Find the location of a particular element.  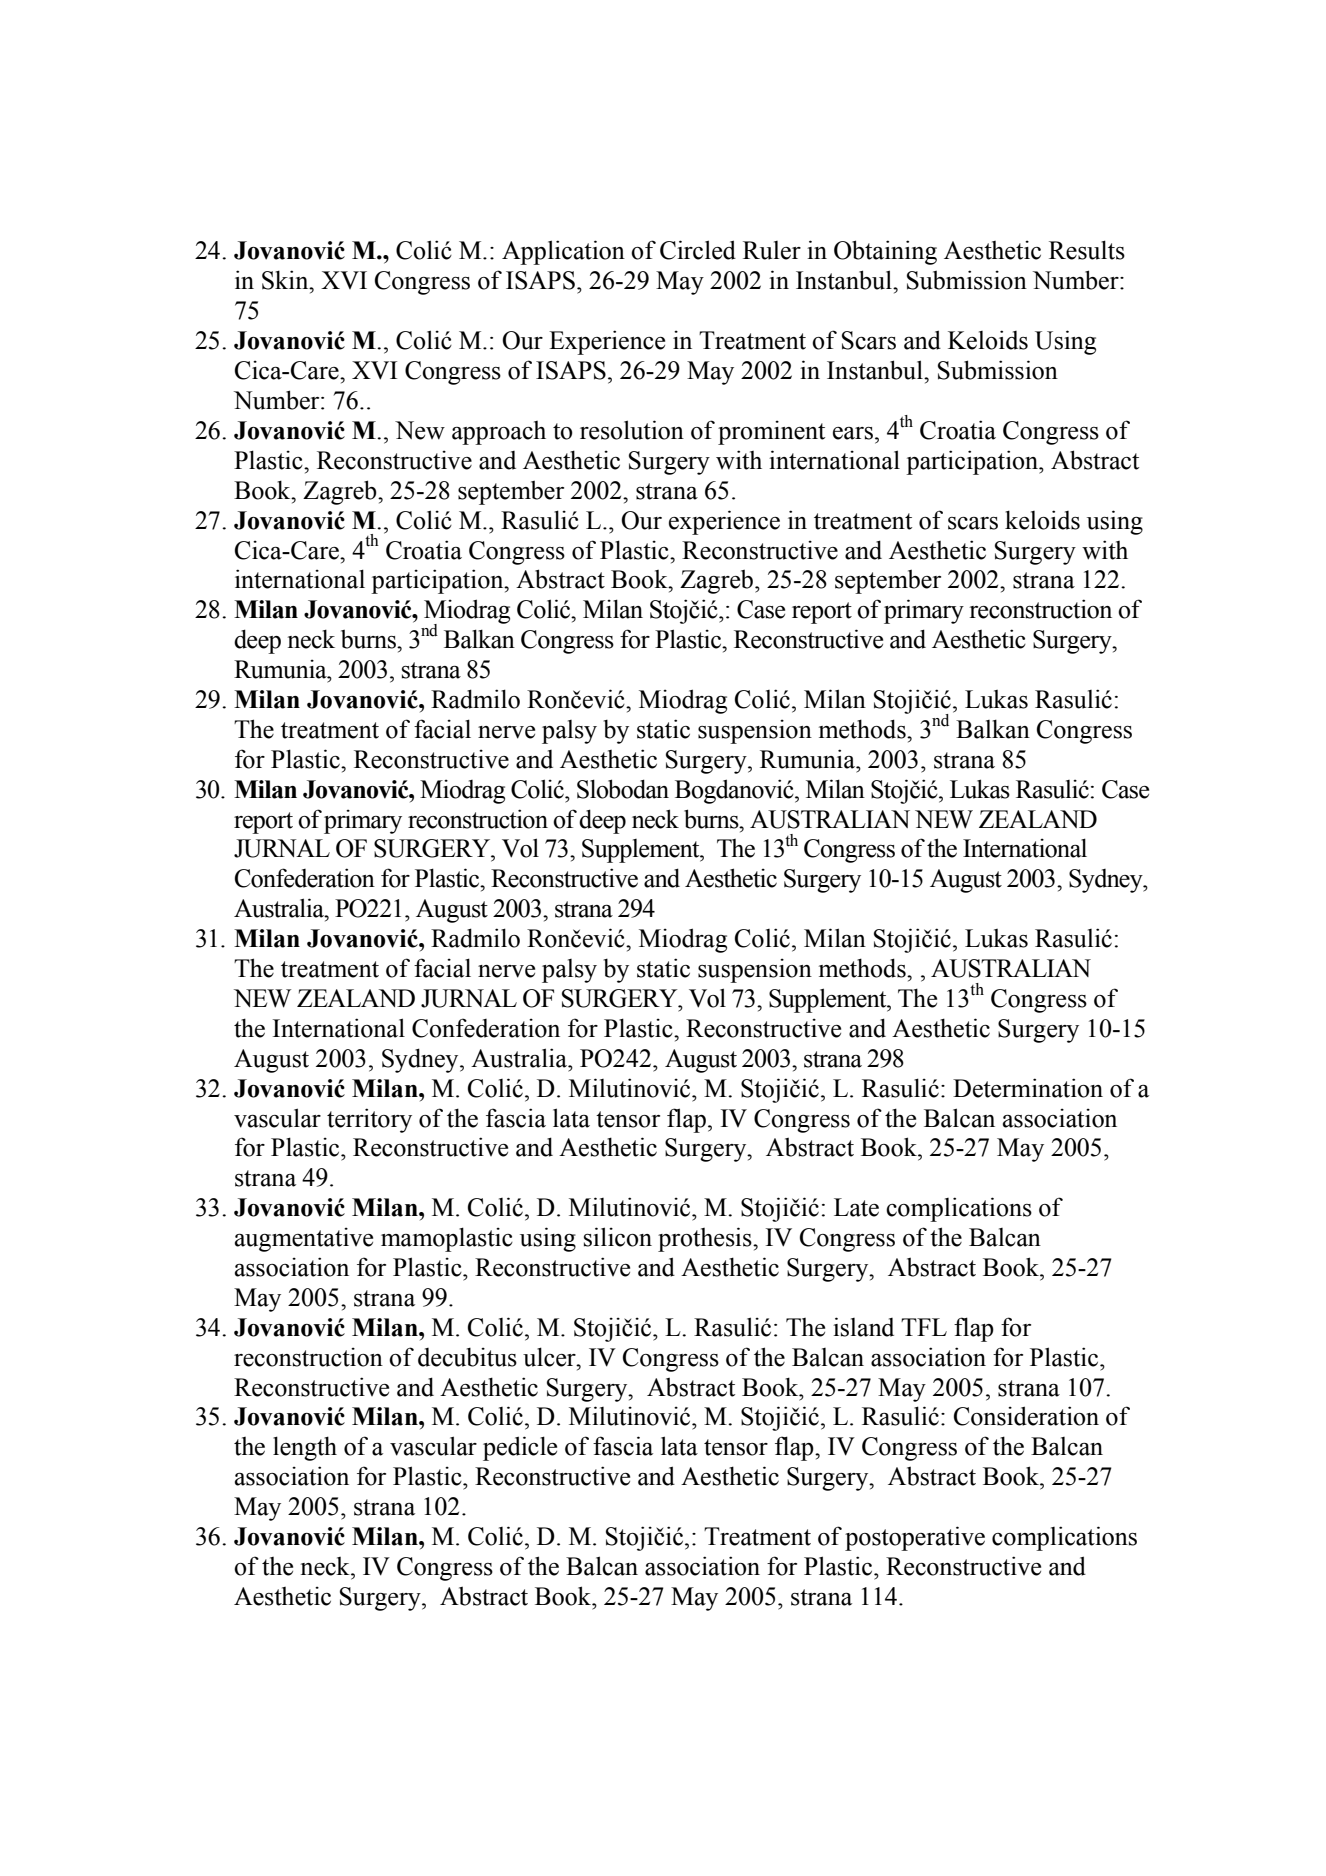

TFL is located at coordinates (924, 1327).
